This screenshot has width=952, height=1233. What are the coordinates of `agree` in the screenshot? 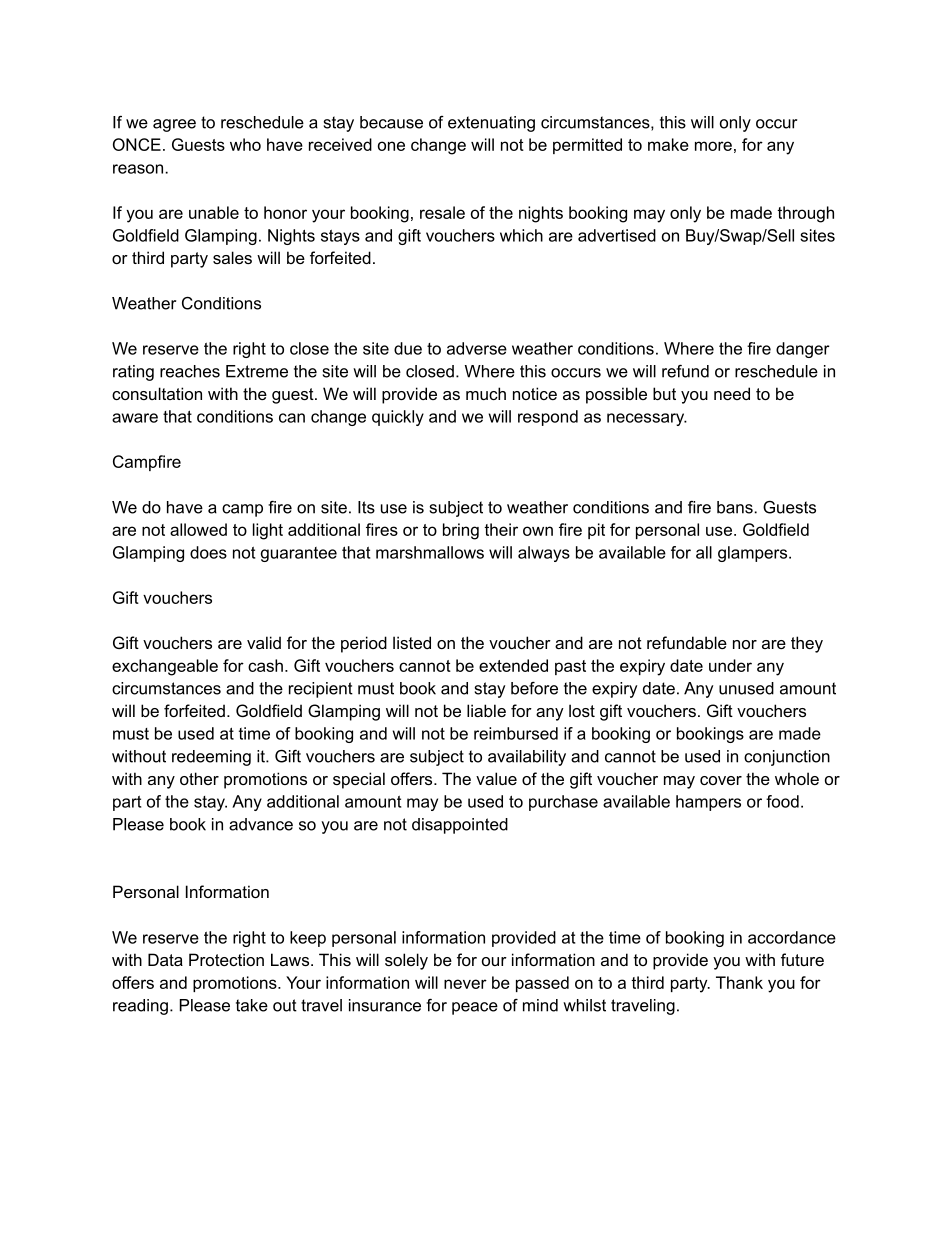 It's located at (174, 125).
